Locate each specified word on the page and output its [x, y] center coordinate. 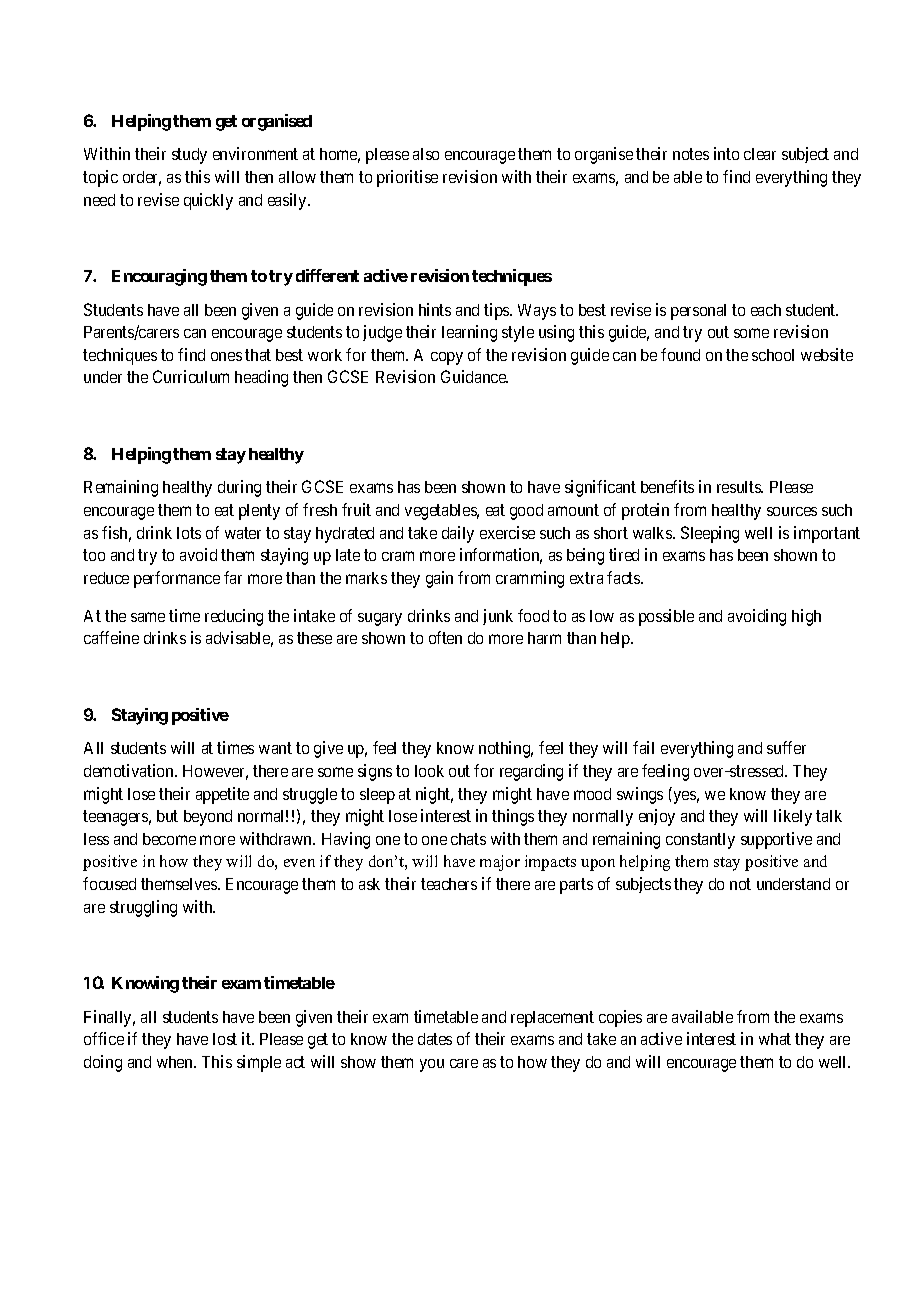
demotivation [130, 770]
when [176, 1062]
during [239, 488]
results [740, 487]
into [726, 153]
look [429, 771]
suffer [786, 747]
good [526, 512]
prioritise [407, 178]
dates [435, 1039]
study [189, 156]
